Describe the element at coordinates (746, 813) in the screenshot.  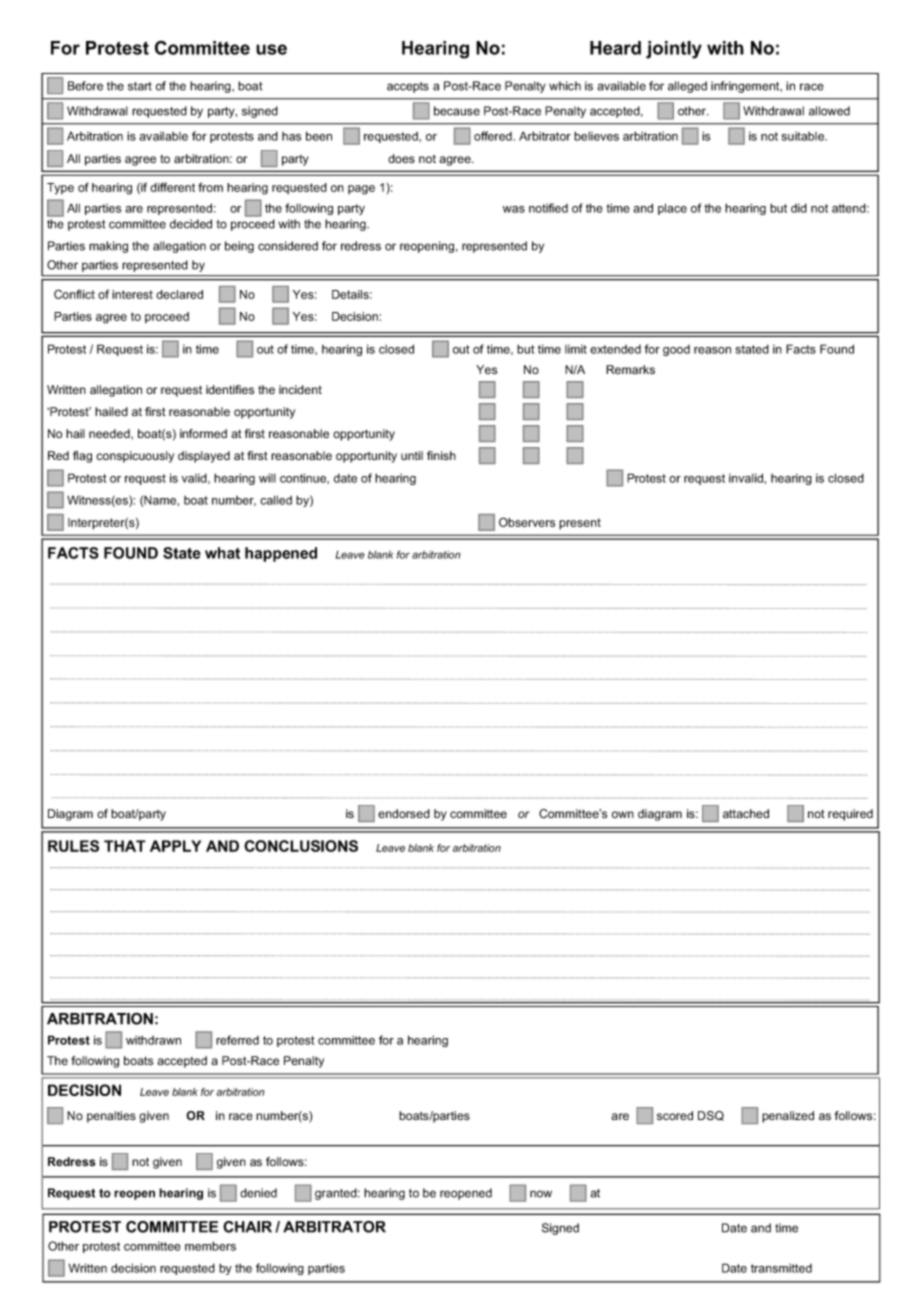
I see `attached` at that location.
